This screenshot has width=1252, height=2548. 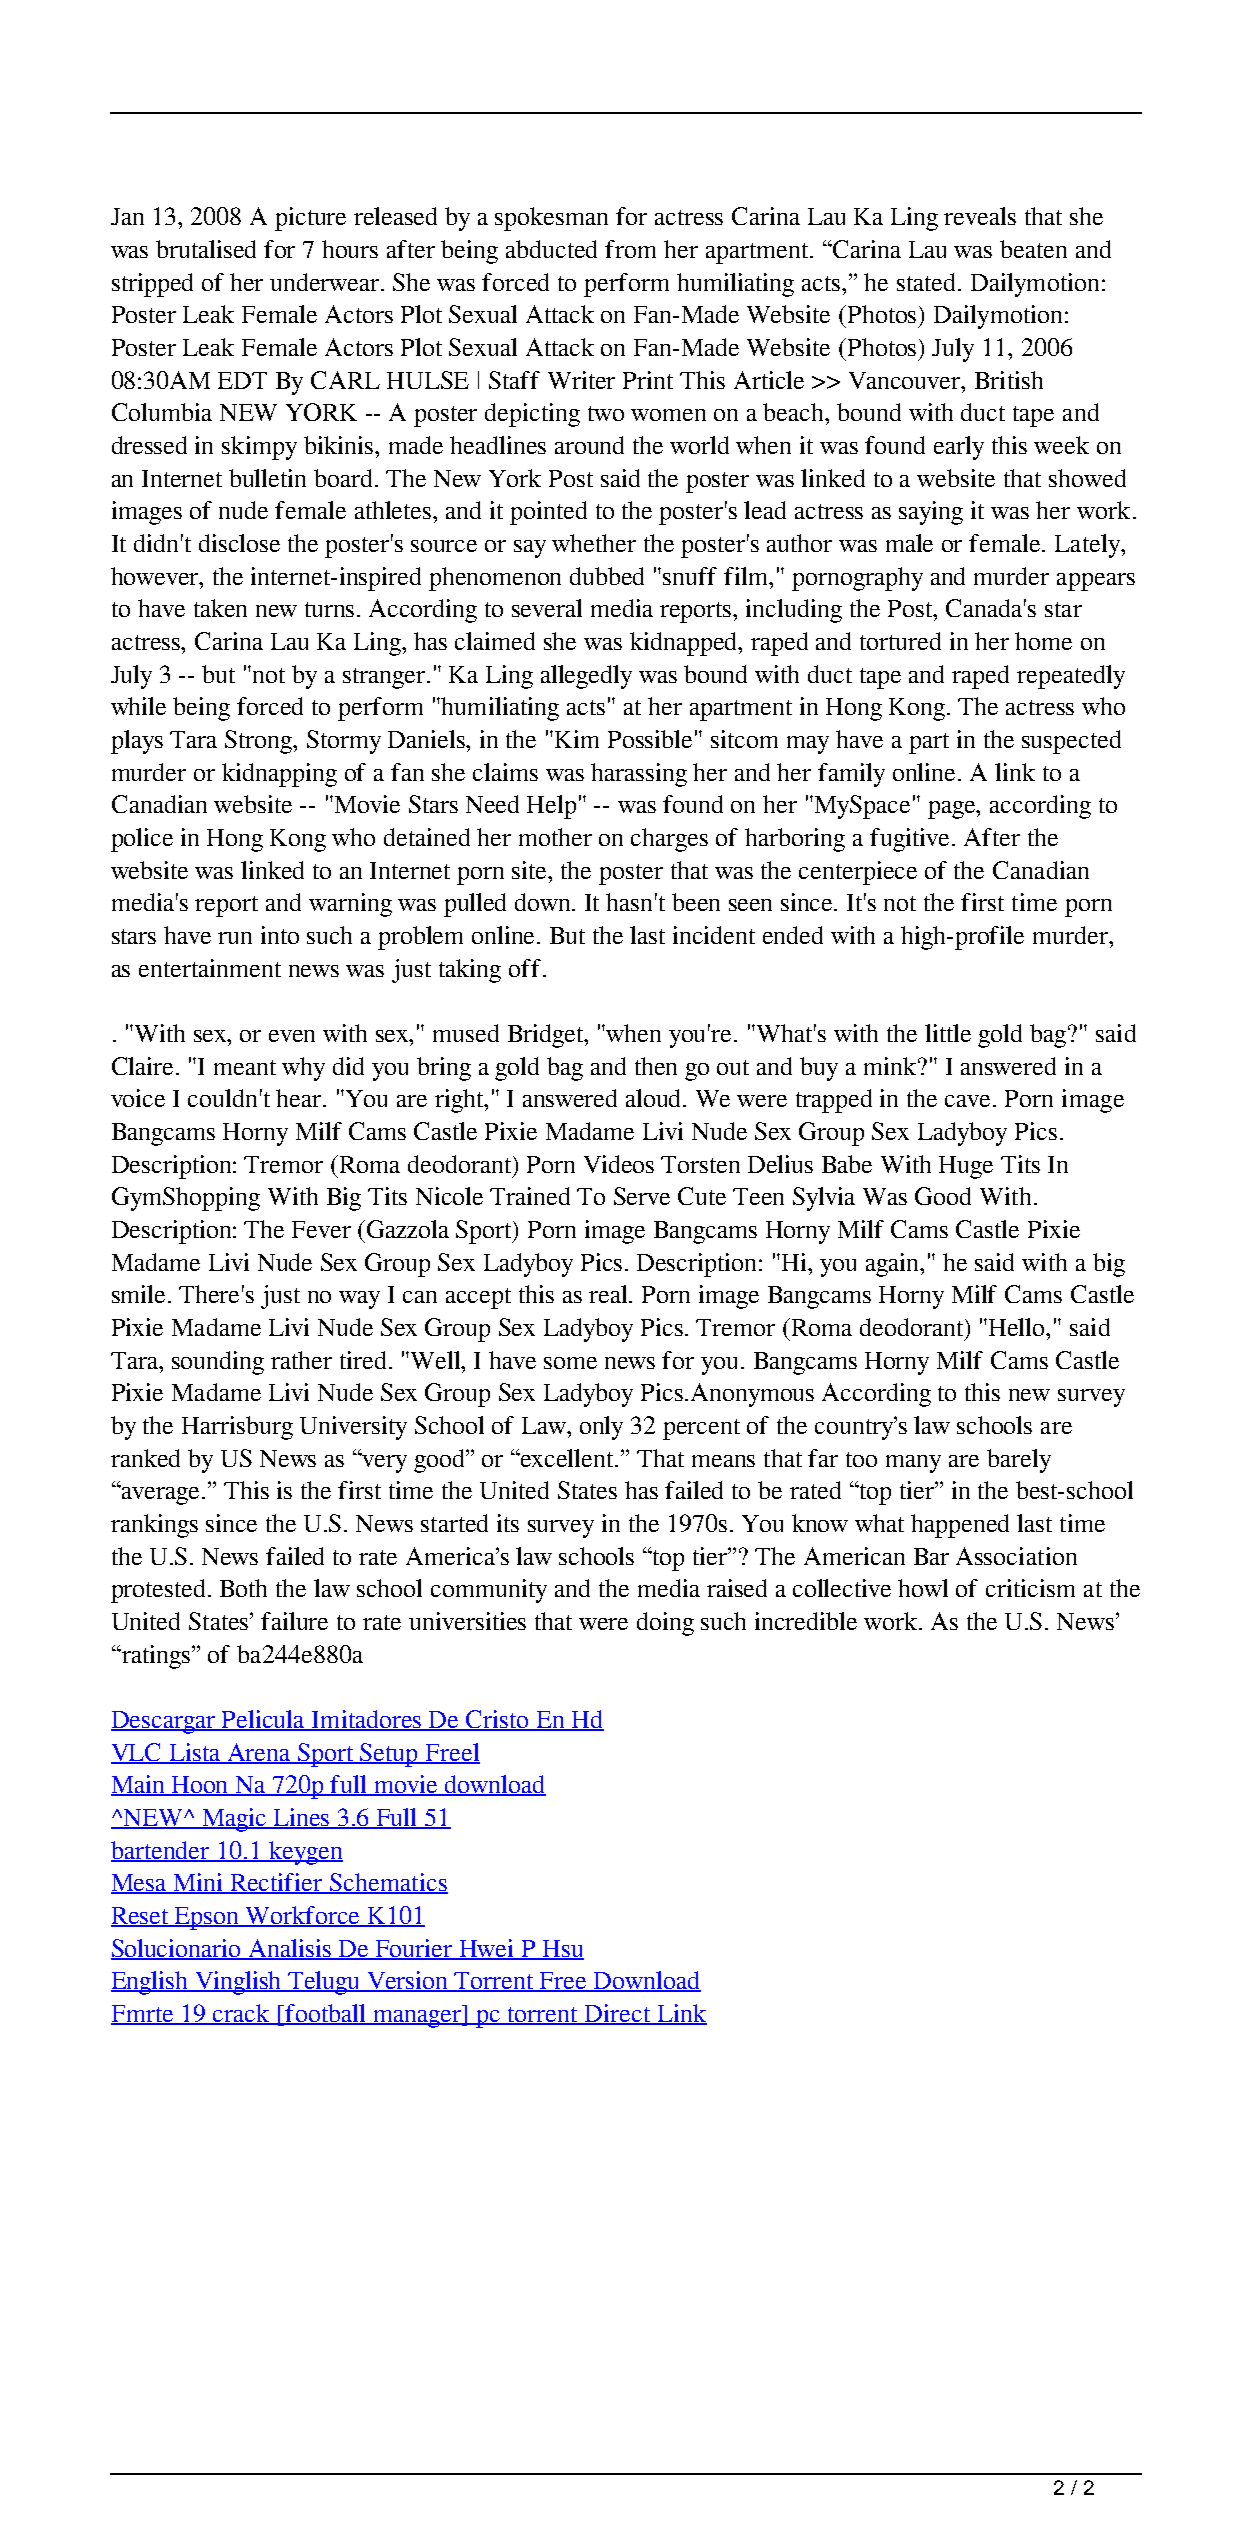 I want to click on Strong, so click(x=260, y=742).
